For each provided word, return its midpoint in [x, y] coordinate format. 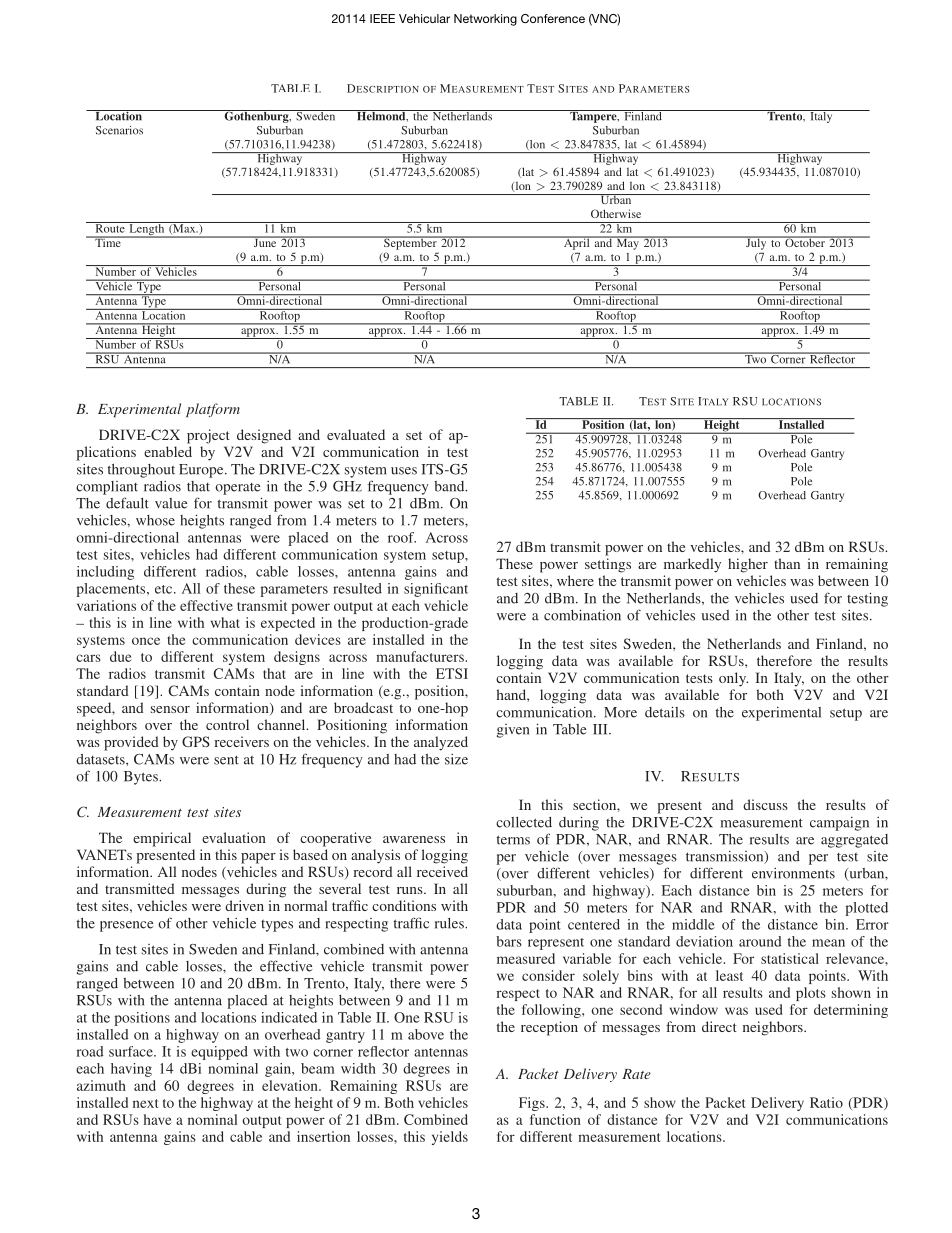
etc [165, 589]
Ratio [826, 1102]
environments [793, 873]
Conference [553, 18]
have [158, 1119]
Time [108, 241]
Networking [485, 20]
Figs [533, 1104]
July [756, 243]
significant [436, 590]
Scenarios [119, 130]
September [410, 243]
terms [513, 840]
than [787, 563]
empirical [162, 839]
